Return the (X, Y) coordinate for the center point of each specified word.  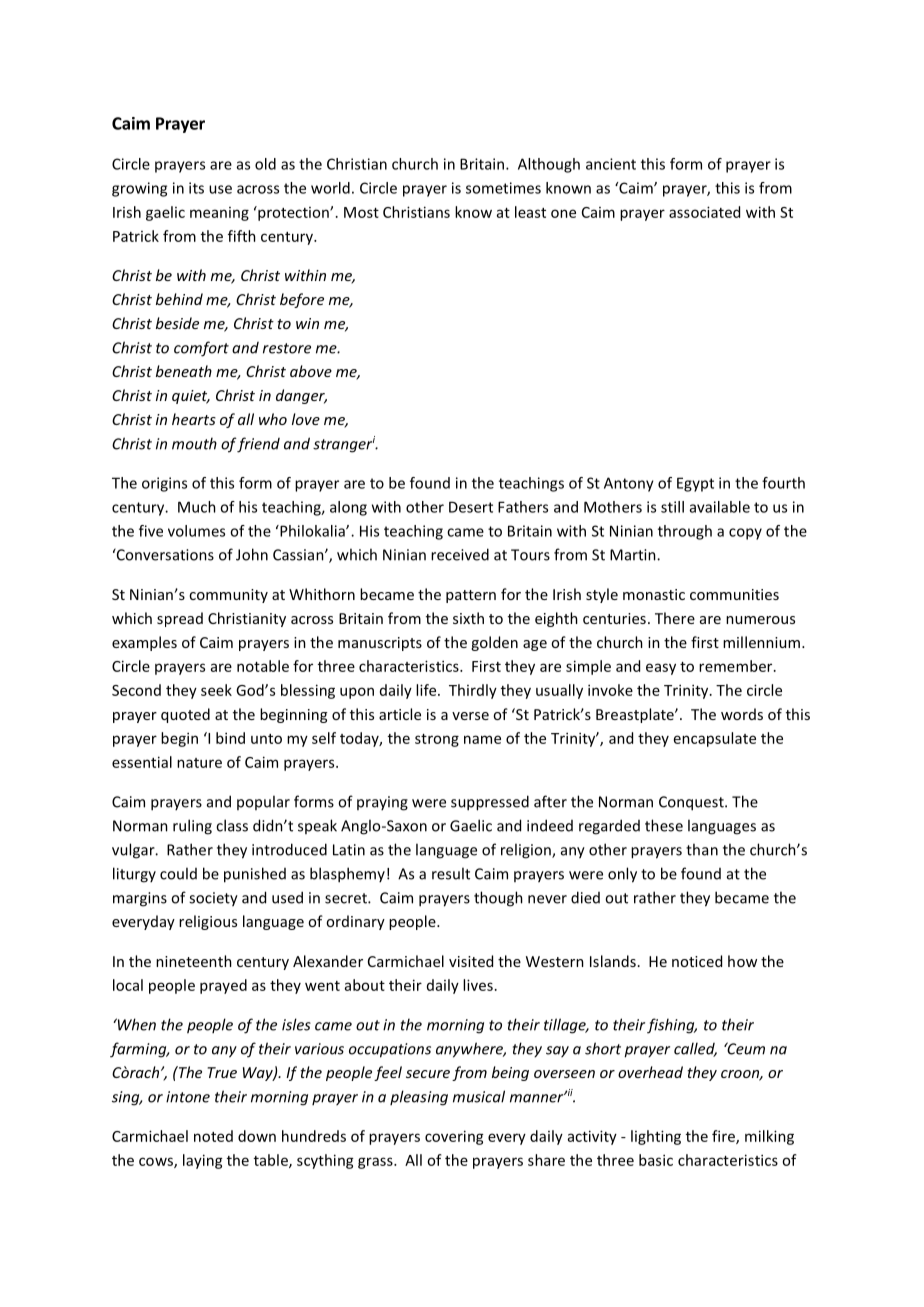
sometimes (503, 188)
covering (454, 1137)
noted (213, 1136)
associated (704, 212)
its (196, 188)
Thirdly (473, 691)
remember (737, 666)
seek (216, 690)
